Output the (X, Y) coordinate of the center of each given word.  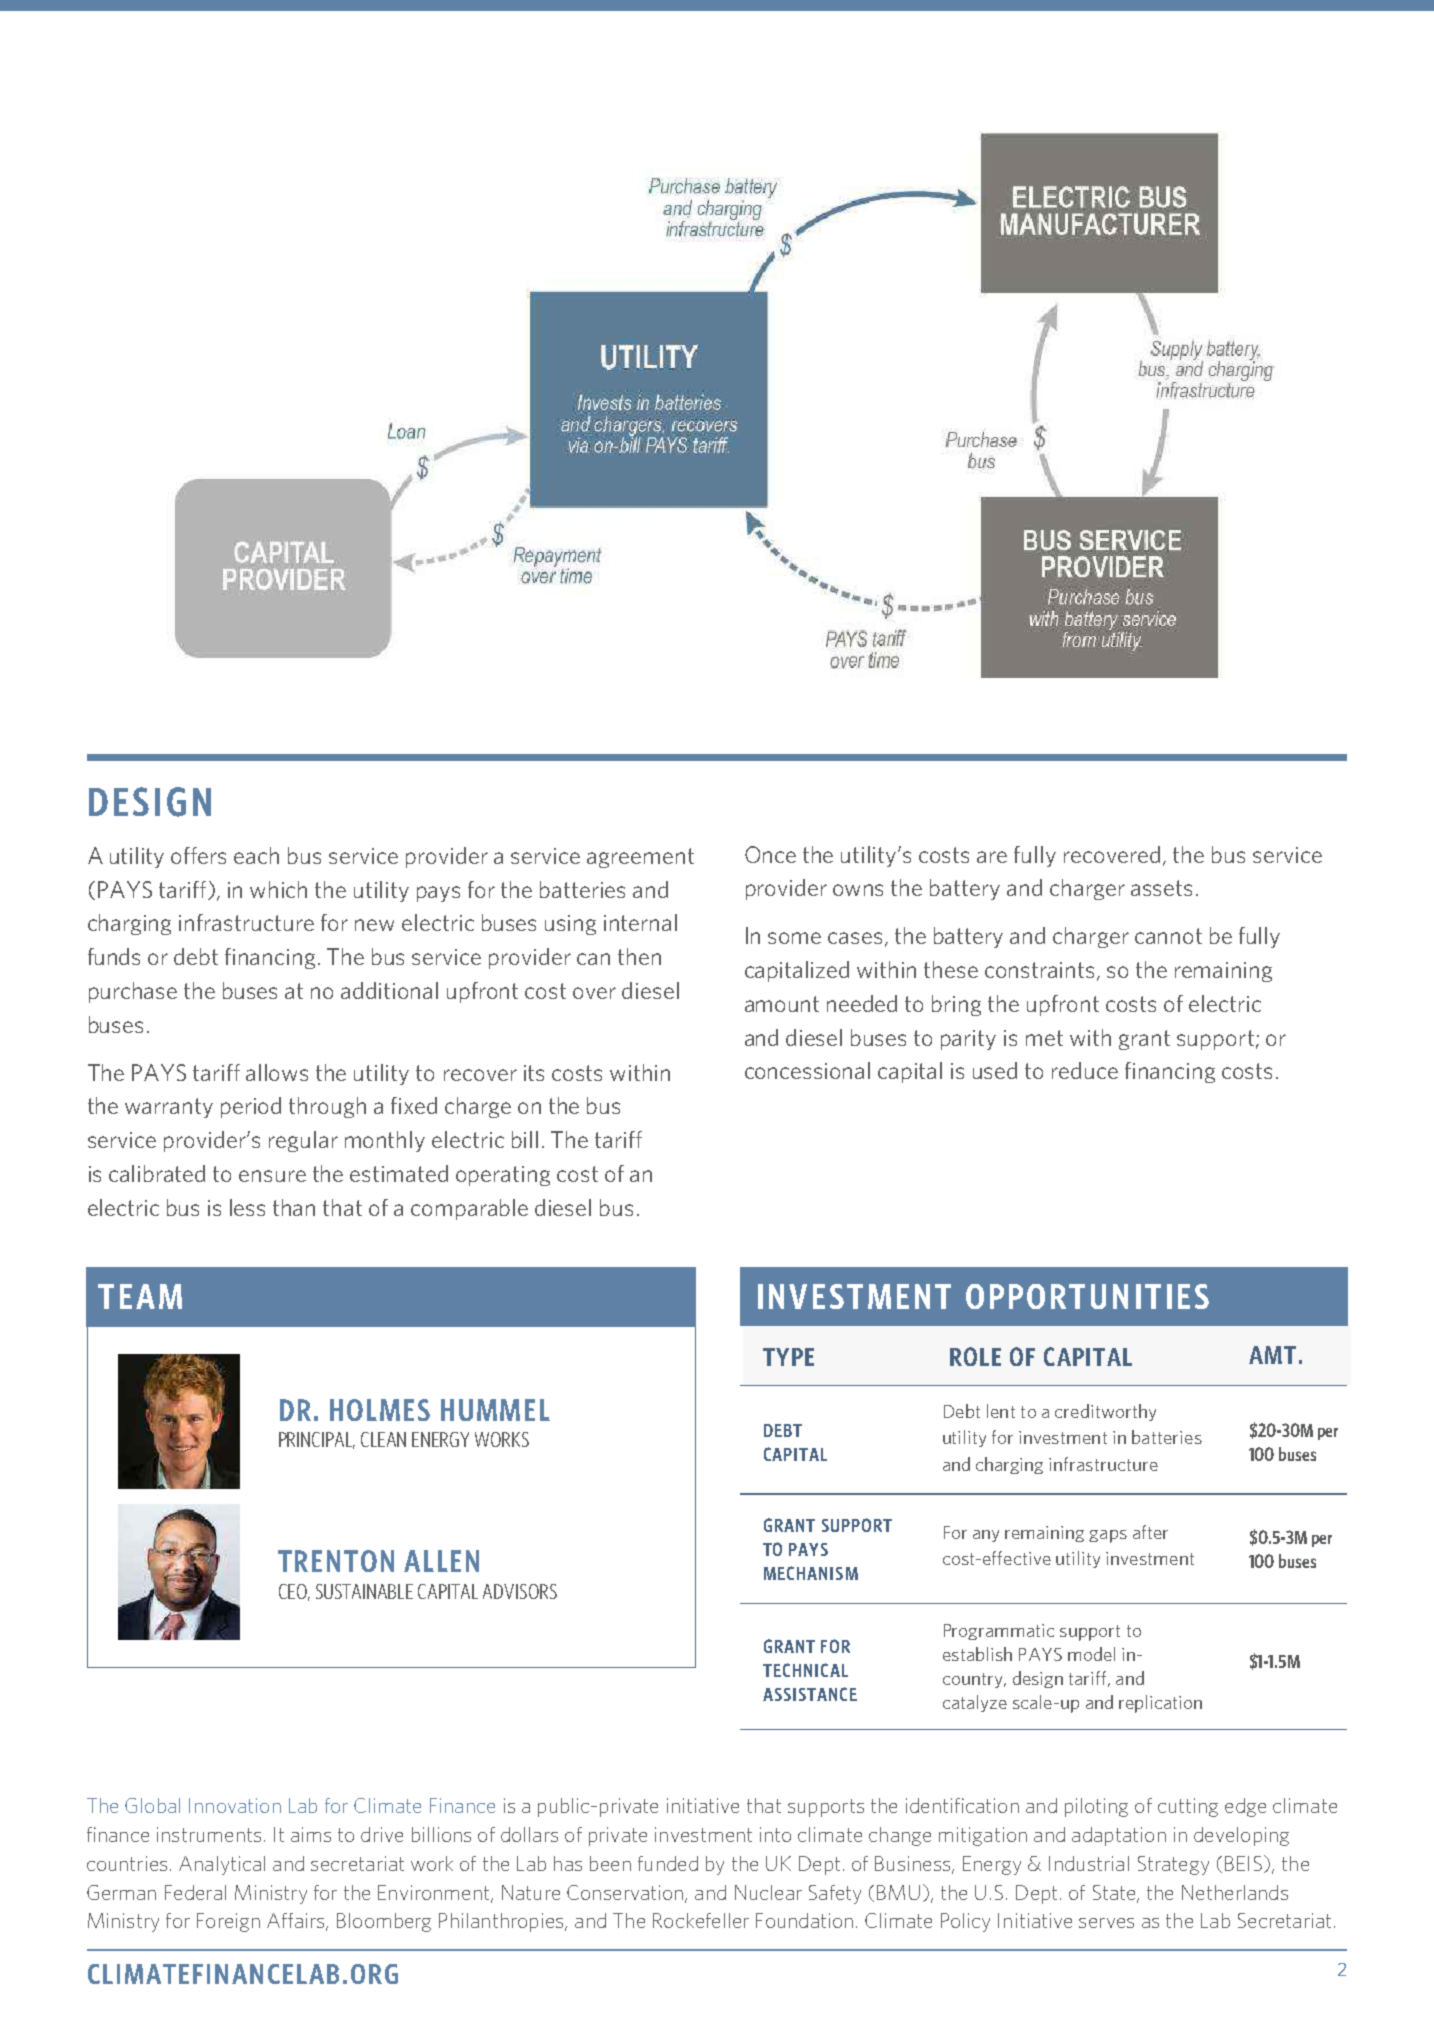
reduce (1085, 1070)
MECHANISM (811, 1573)
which (278, 889)
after (1150, 1532)
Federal (195, 1892)
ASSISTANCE (810, 1694)
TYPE (788, 1357)
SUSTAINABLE (364, 1591)
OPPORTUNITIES (1087, 1296)
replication (1160, 1704)
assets (1161, 888)
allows (277, 1072)
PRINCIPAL (317, 1440)
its (534, 1073)
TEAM (140, 1296)
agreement (640, 858)
